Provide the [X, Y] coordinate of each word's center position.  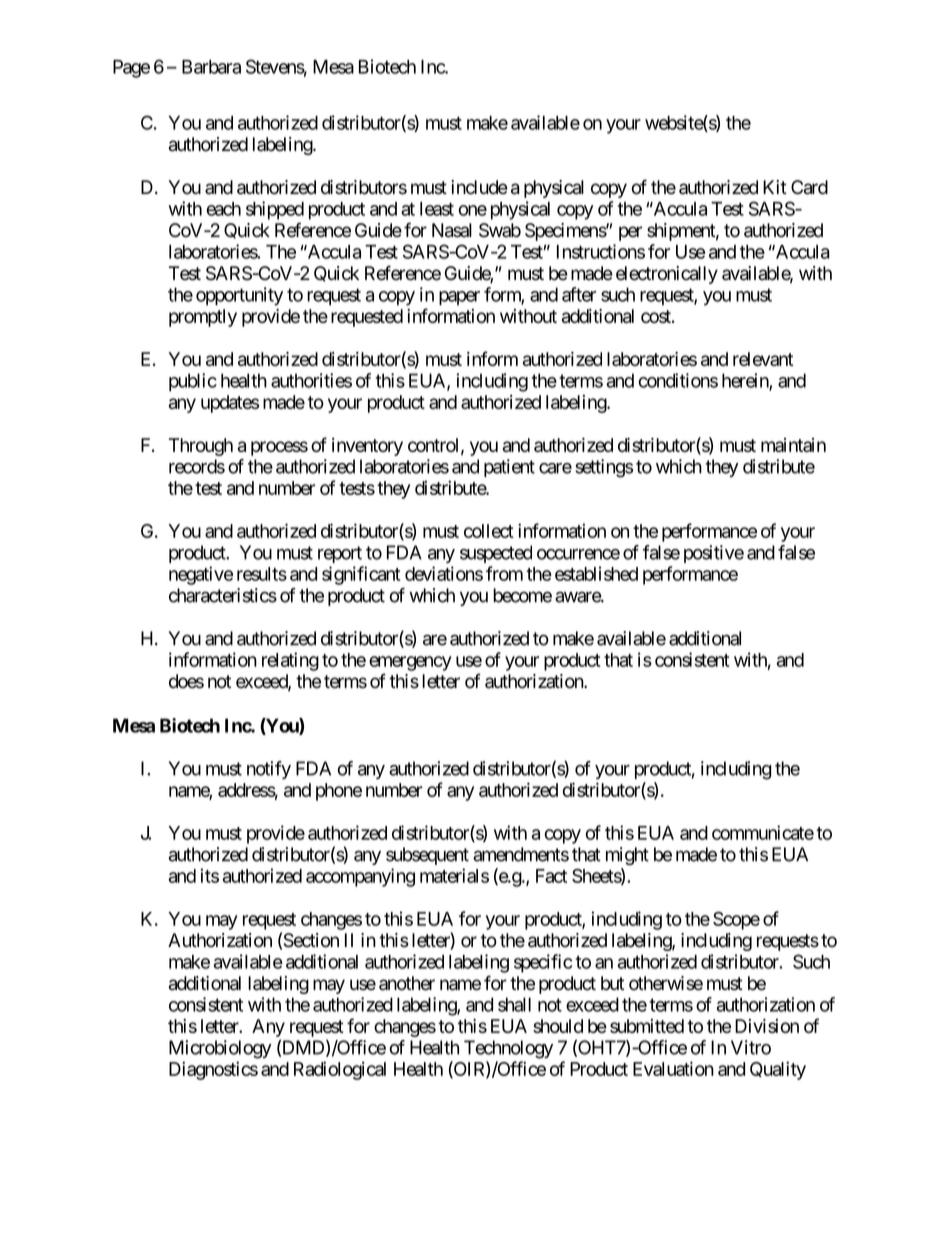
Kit [775, 187]
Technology [508, 1049]
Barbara [211, 67]
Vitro [751, 1047]
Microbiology [220, 1049]
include [479, 187]
